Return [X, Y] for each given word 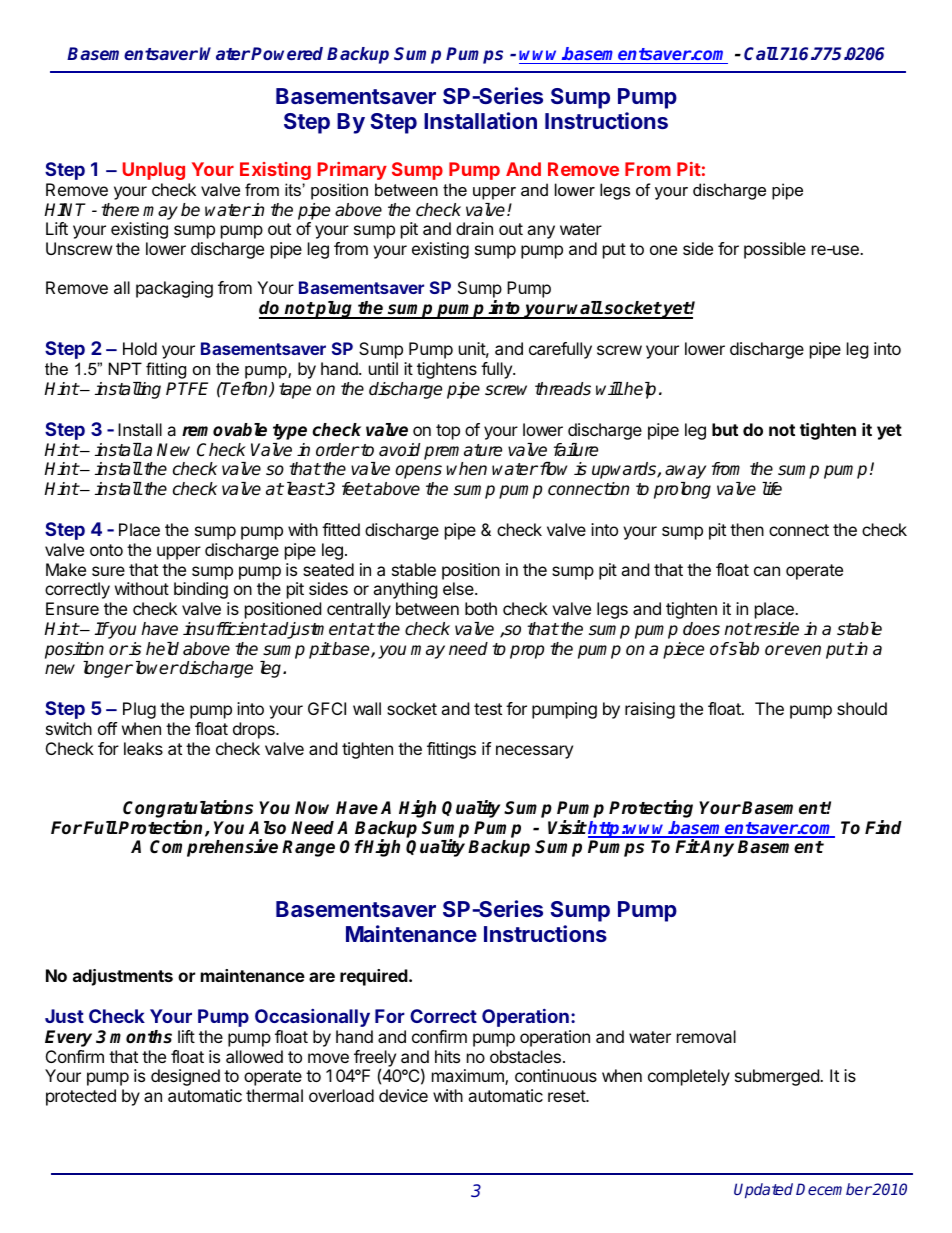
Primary [352, 171]
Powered [287, 53]
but [725, 429]
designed [185, 1077]
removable [224, 430]
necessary [534, 752]
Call [761, 53]
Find [883, 827]
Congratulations [188, 809]
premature [463, 452]
